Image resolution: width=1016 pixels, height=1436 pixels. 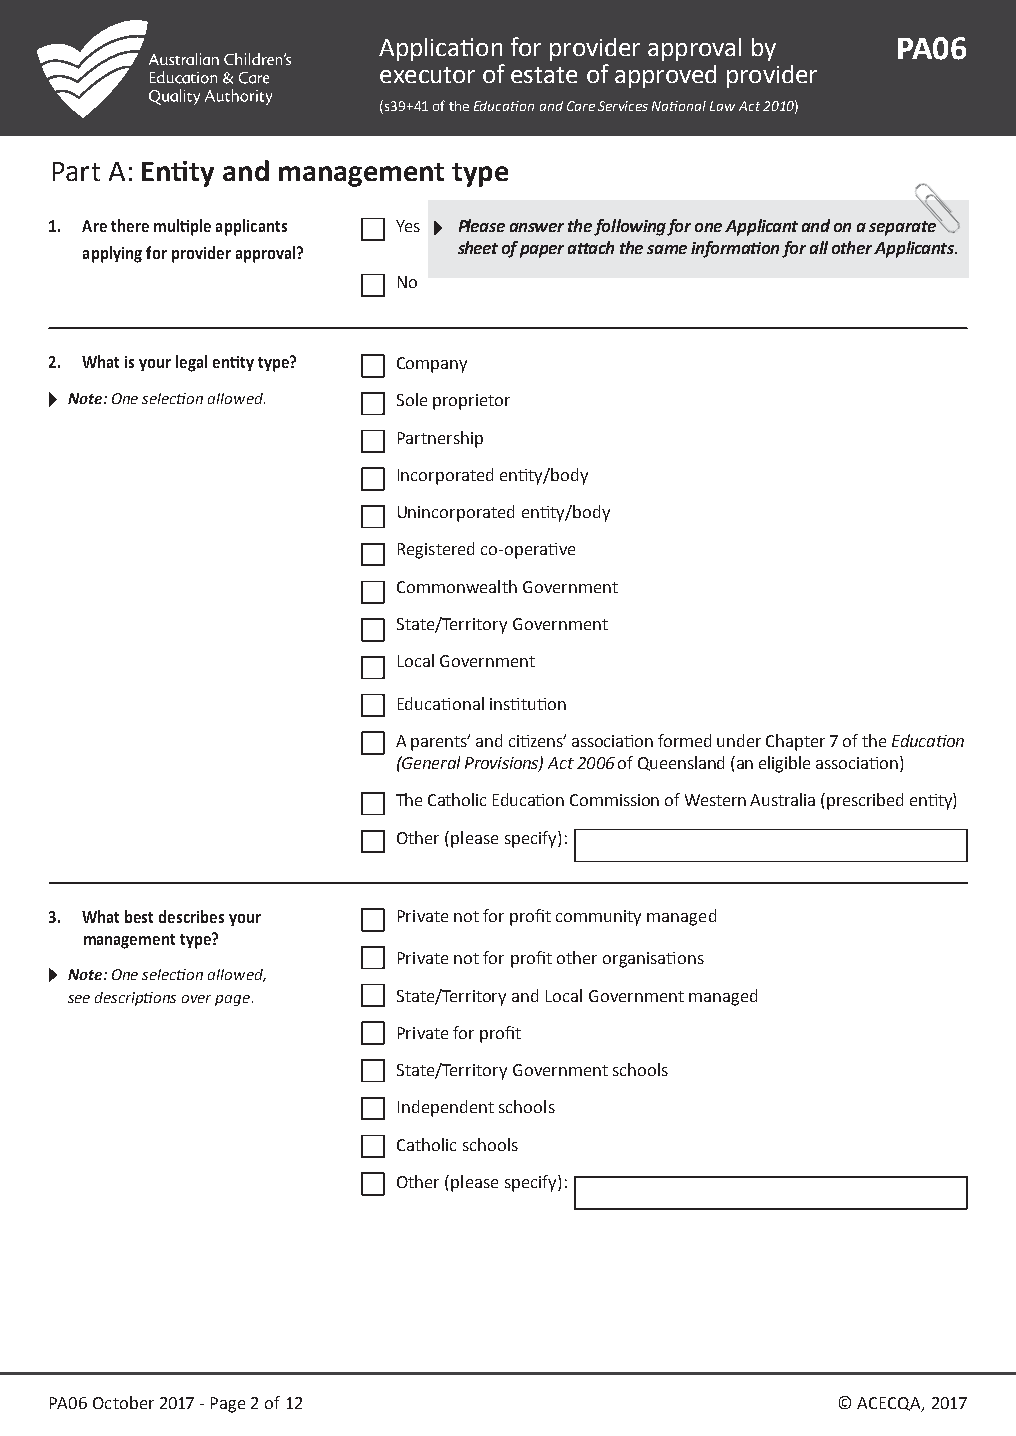 What do you see at coordinates (182, 227) in the screenshot?
I see `multiple` at bounding box center [182, 227].
